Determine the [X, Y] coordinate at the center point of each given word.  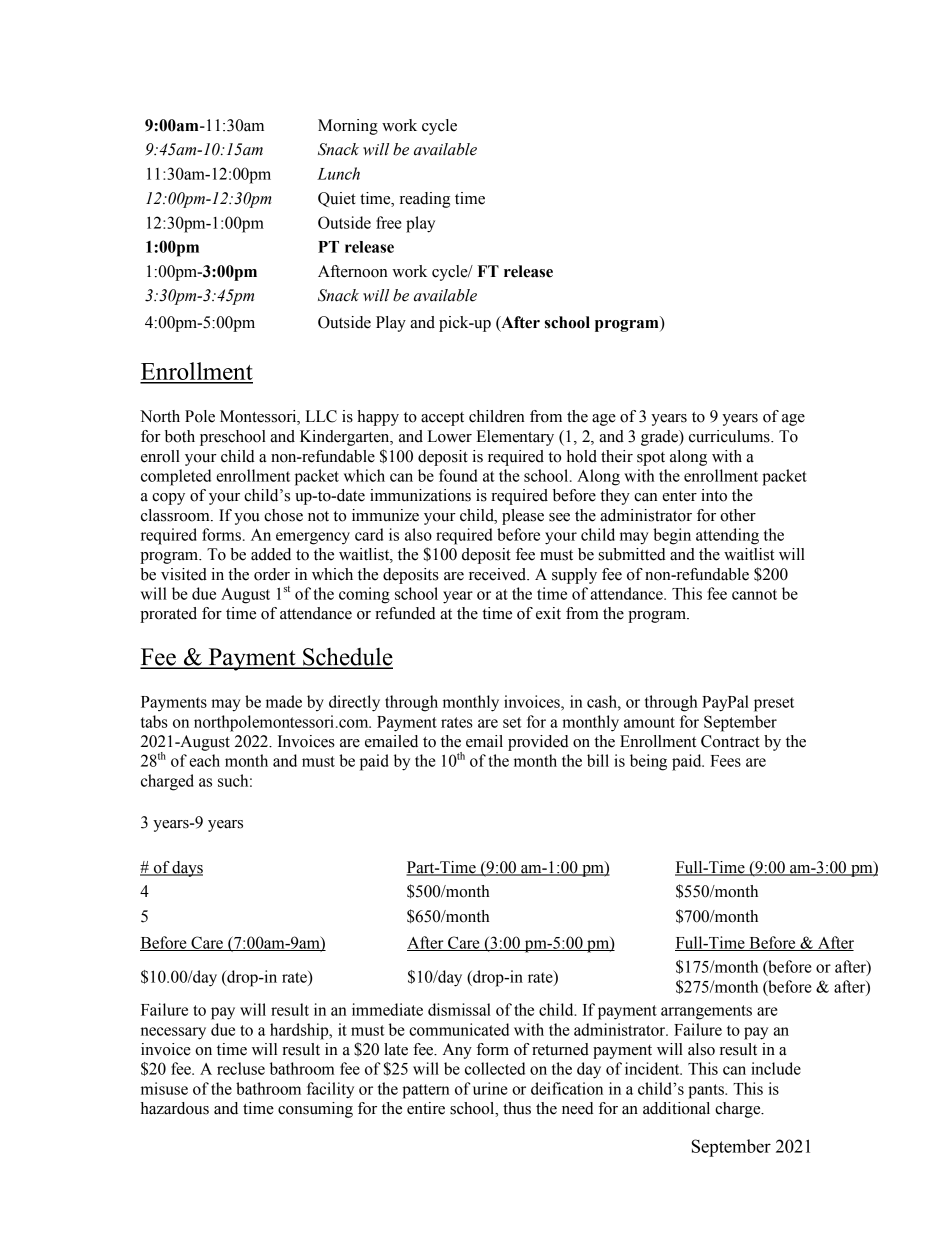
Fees [725, 761]
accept [442, 419]
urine [490, 1088]
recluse [241, 1068]
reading [425, 200]
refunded [405, 613]
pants [707, 1091]
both [180, 436]
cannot [754, 594]
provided [538, 743]
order [272, 574]
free [389, 222]
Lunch [338, 173]
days [187, 869]
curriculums [730, 436]
